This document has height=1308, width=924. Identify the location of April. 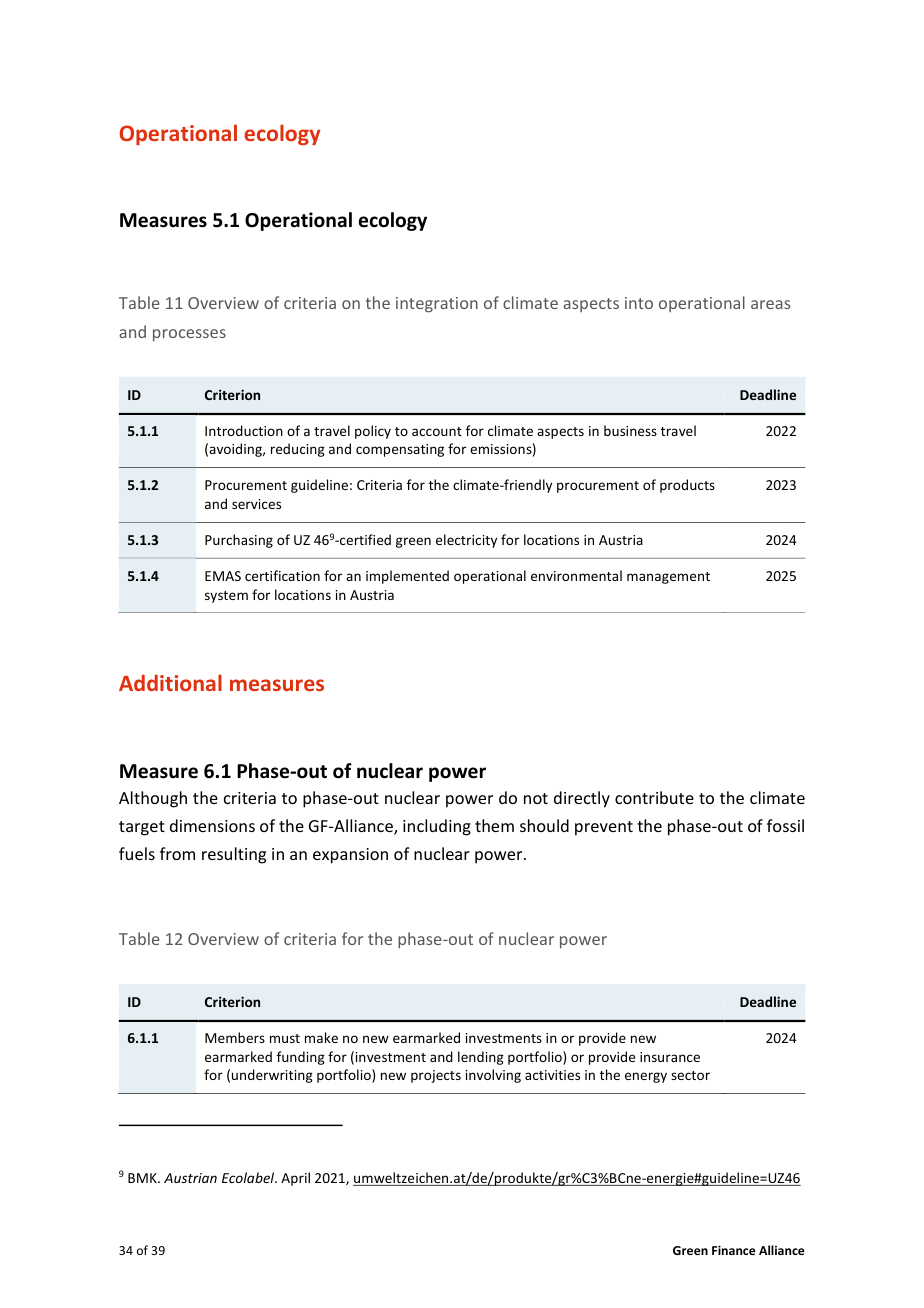
(295, 1179).
